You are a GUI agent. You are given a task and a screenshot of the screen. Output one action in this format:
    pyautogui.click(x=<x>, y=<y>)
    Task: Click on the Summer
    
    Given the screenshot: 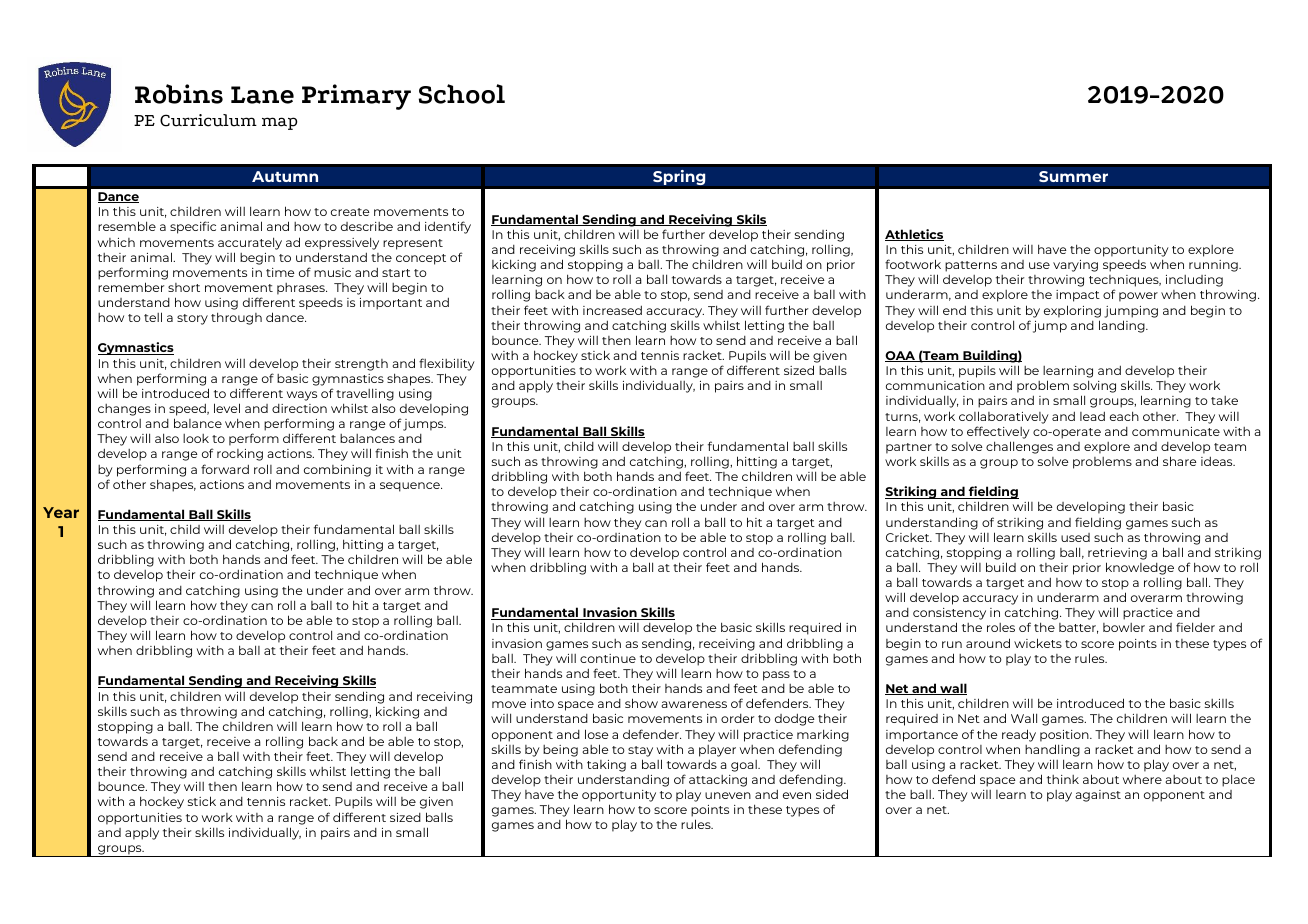 What is the action you would take?
    pyautogui.click(x=1073, y=176)
